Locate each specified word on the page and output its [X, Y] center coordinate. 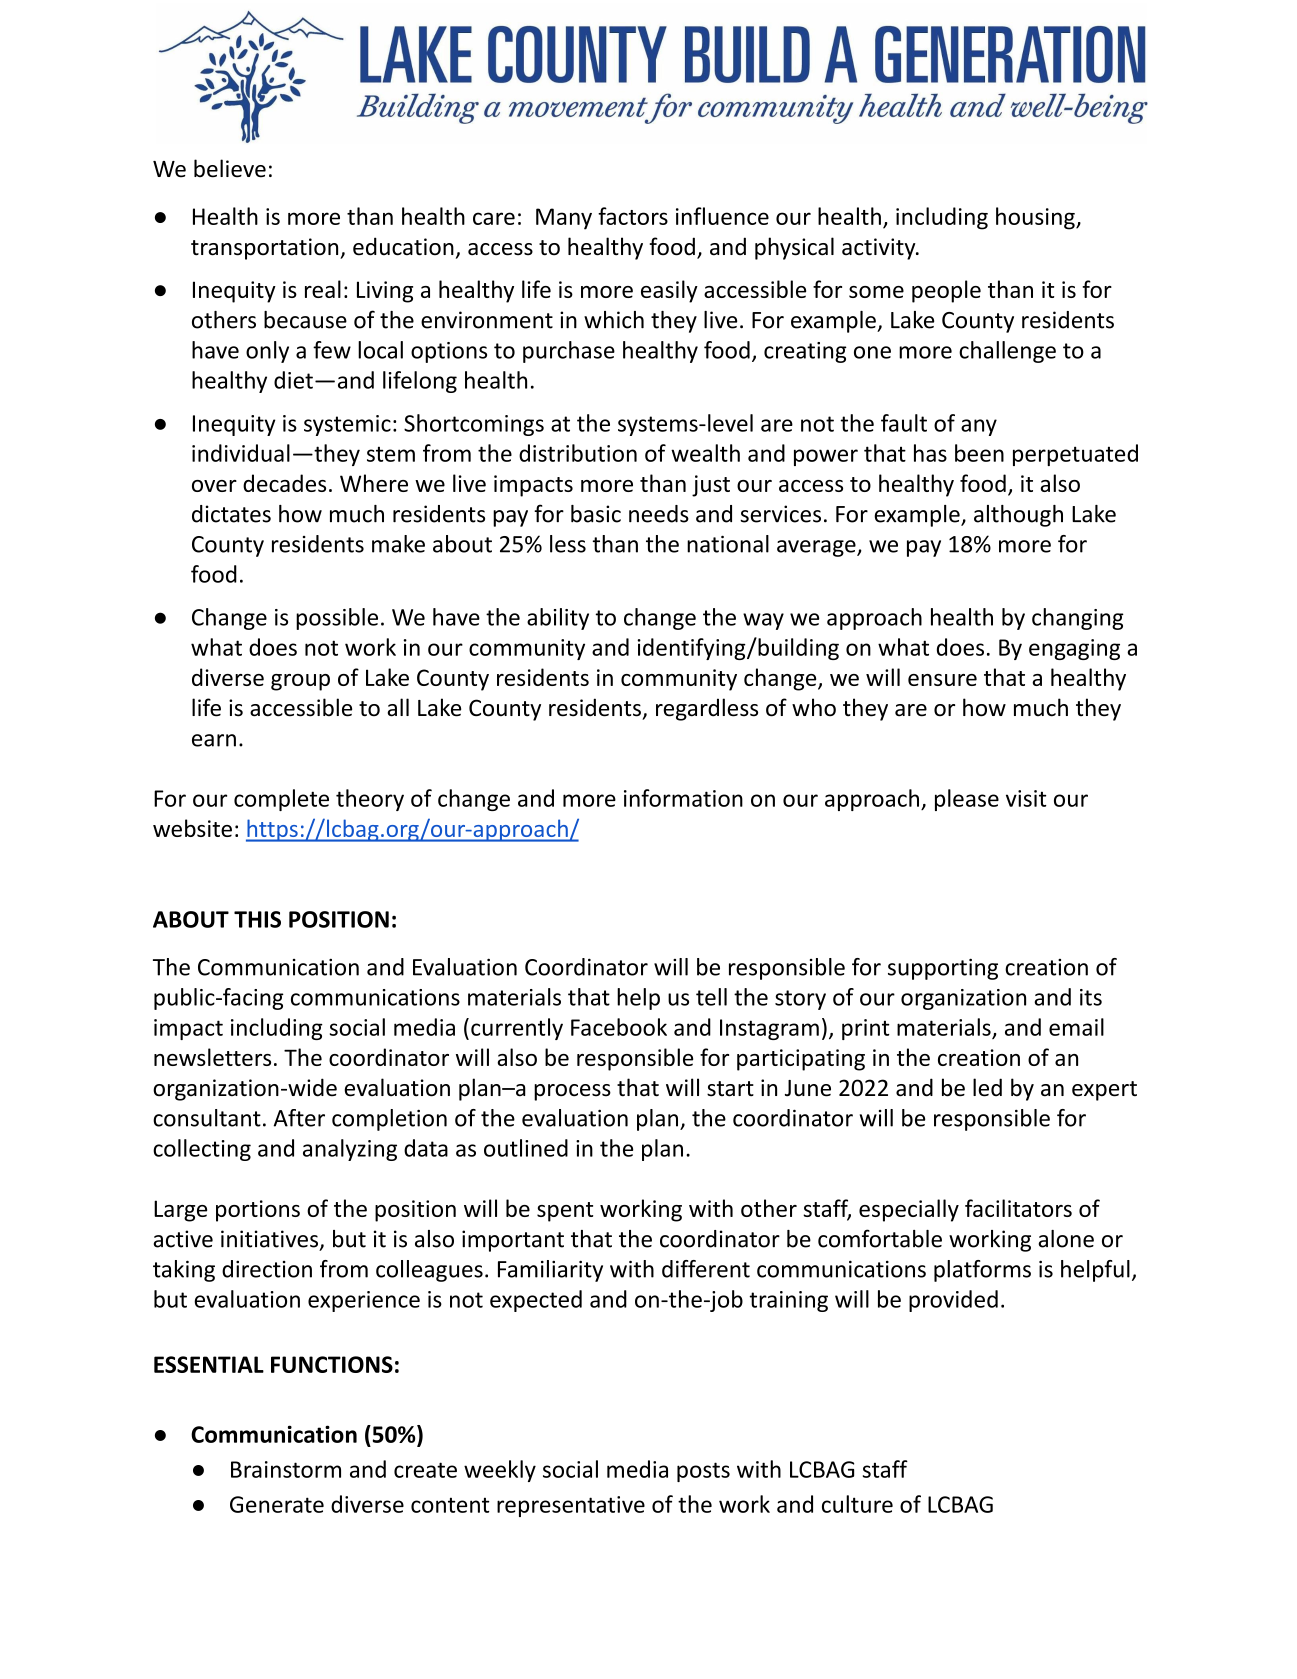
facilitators [1018, 1208]
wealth [705, 453]
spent [565, 1212]
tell [711, 997]
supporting [943, 969]
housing [1036, 218]
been [979, 453]
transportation [266, 249]
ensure [942, 680]
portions [258, 1211]
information [683, 798]
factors [633, 216]
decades [284, 483]
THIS [257, 919]
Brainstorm [286, 1469]
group [300, 682]
